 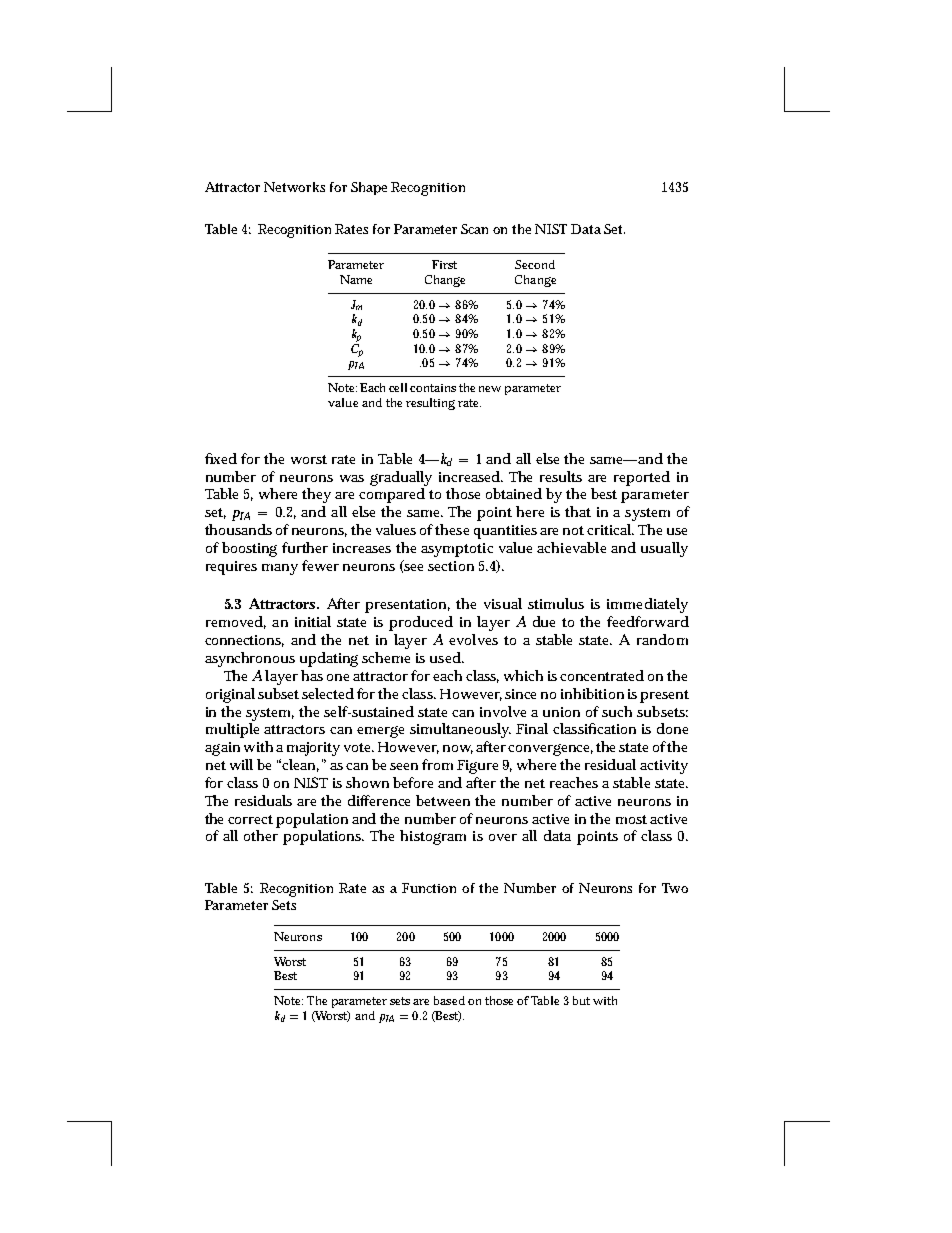 What do you see at coordinates (449, 1000) in the screenshot?
I see `based` at bounding box center [449, 1000].
